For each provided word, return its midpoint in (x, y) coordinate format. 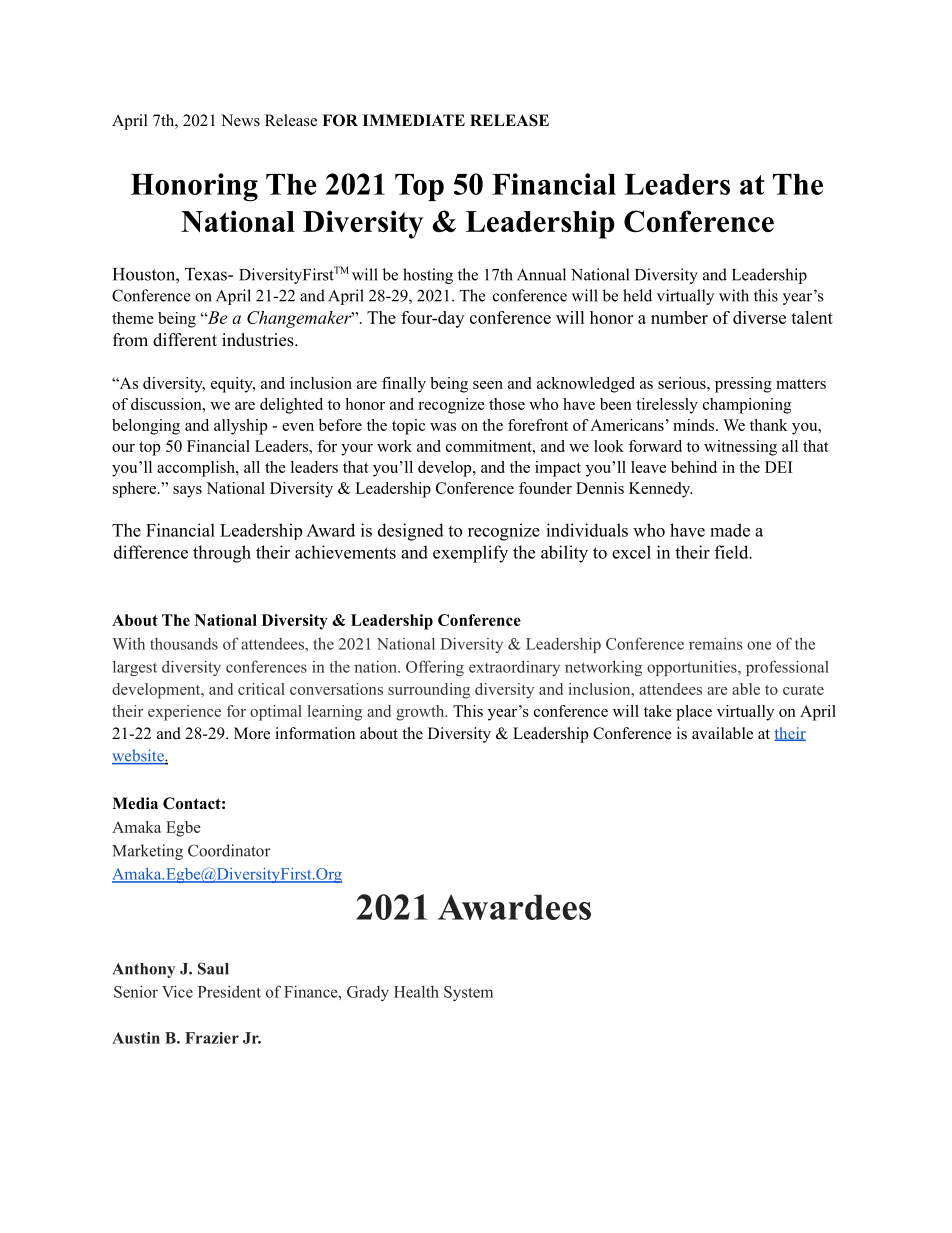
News (240, 120)
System (468, 993)
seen (488, 385)
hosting (428, 276)
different (185, 340)
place (694, 713)
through (222, 554)
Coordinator (229, 850)
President (229, 991)
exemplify (470, 554)
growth (421, 713)
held (637, 295)
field (732, 552)
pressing (743, 385)
